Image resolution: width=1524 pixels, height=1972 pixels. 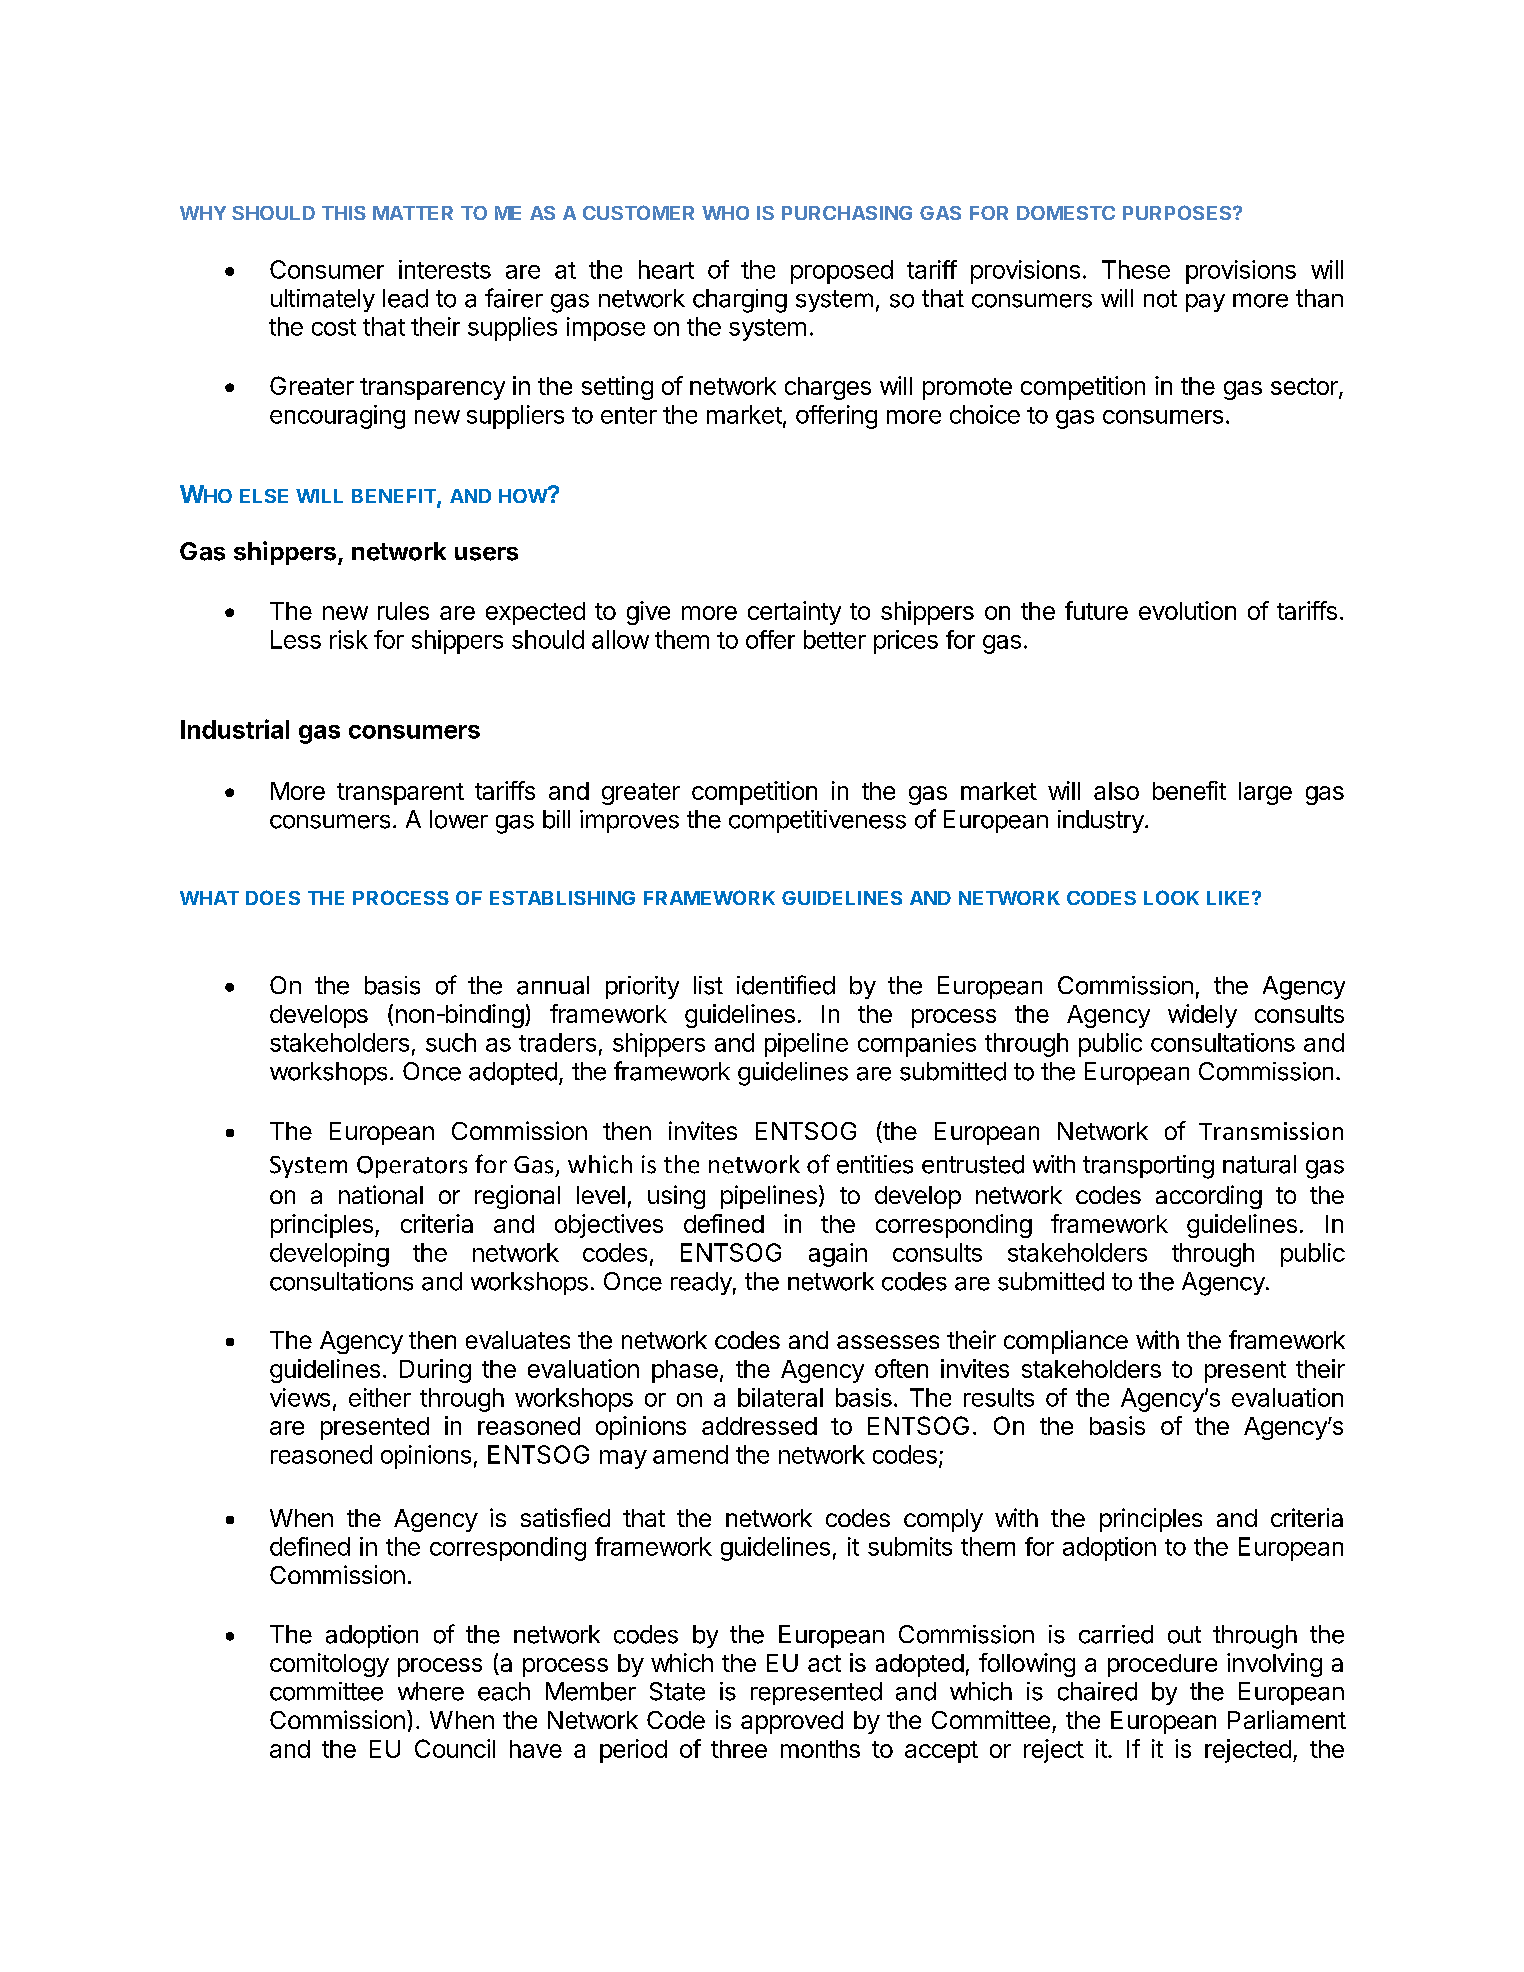 What do you see at coordinates (273, 897) in the screenshot?
I see `DOES` at bounding box center [273, 897].
